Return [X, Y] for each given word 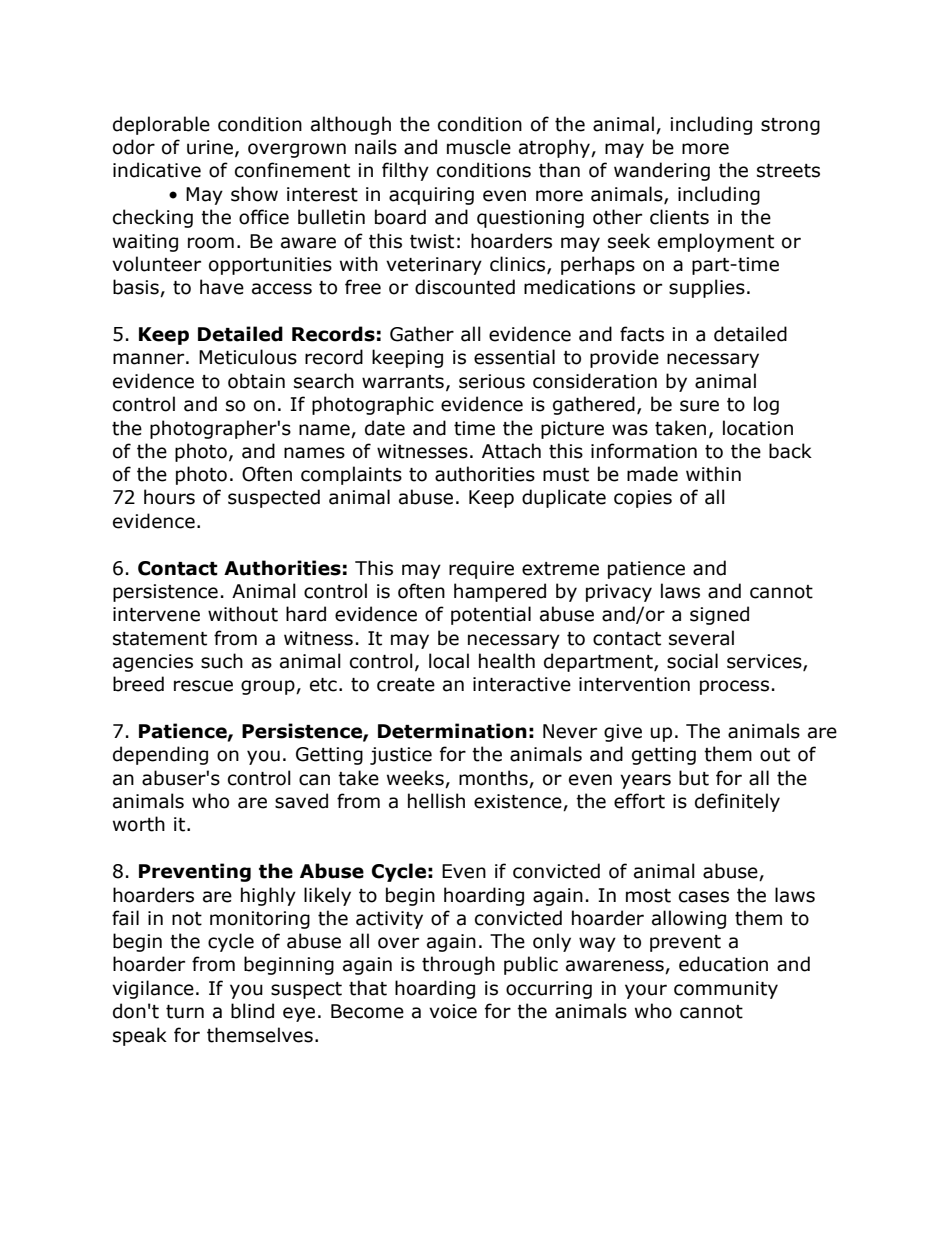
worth [139, 824]
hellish [436, 801]
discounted [465, 287]
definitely [737, 802]
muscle [479, 147]
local [449, 661]
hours [169, 497]
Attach [511, 451]
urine [210, 147]
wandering [662, 171]
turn [185, 1012]
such [222, 661]
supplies [707, 288]
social [692, 661]
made [652, 474]
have [222, 287]
